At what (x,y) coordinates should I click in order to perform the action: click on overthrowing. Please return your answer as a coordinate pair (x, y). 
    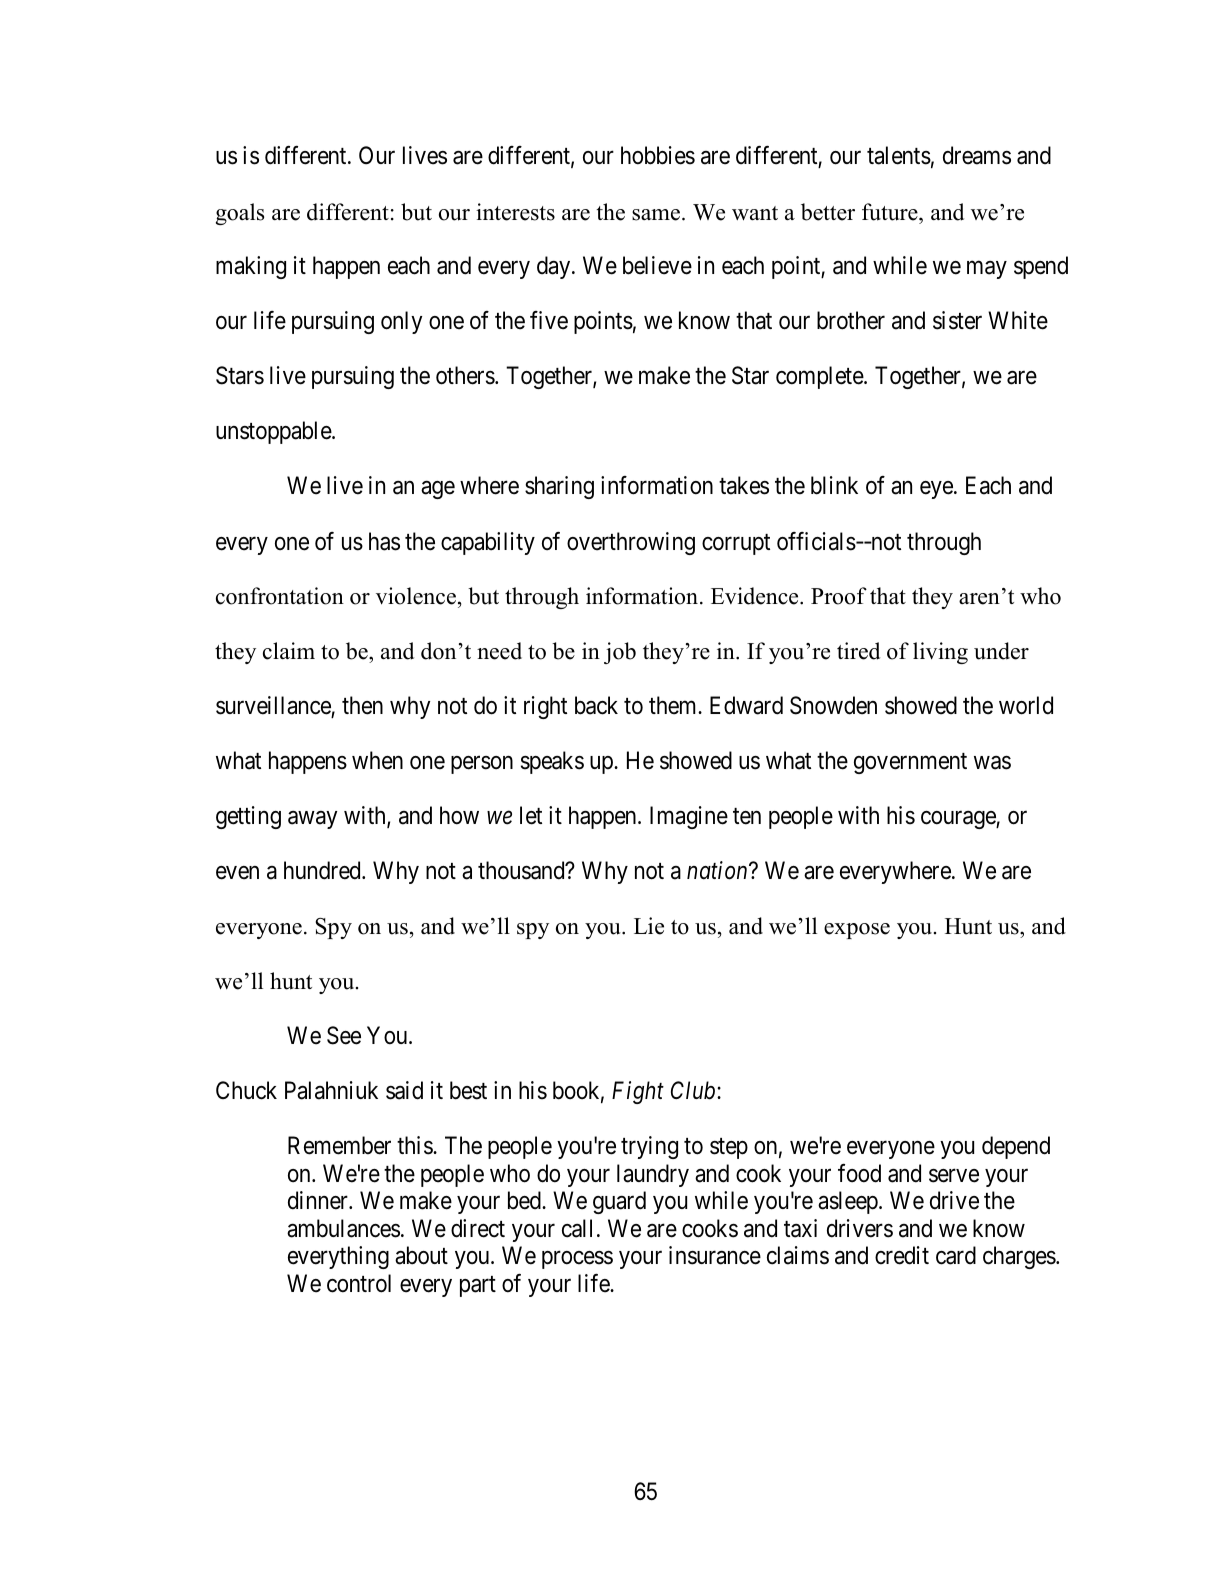
    Looking at the image, I should click on (631, 543).
